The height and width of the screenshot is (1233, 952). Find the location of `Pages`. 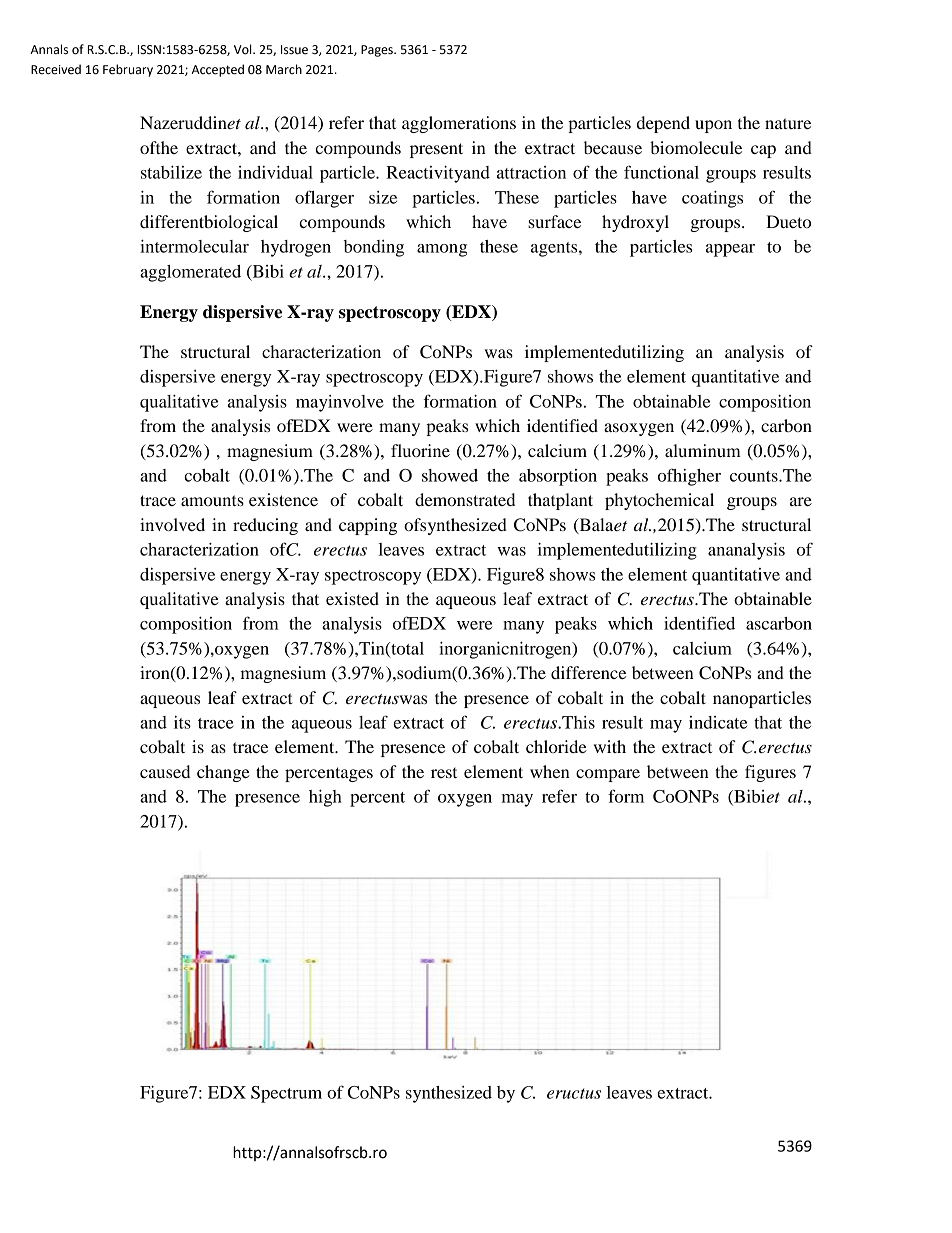

Pages is located at coordinates (378, 51).
